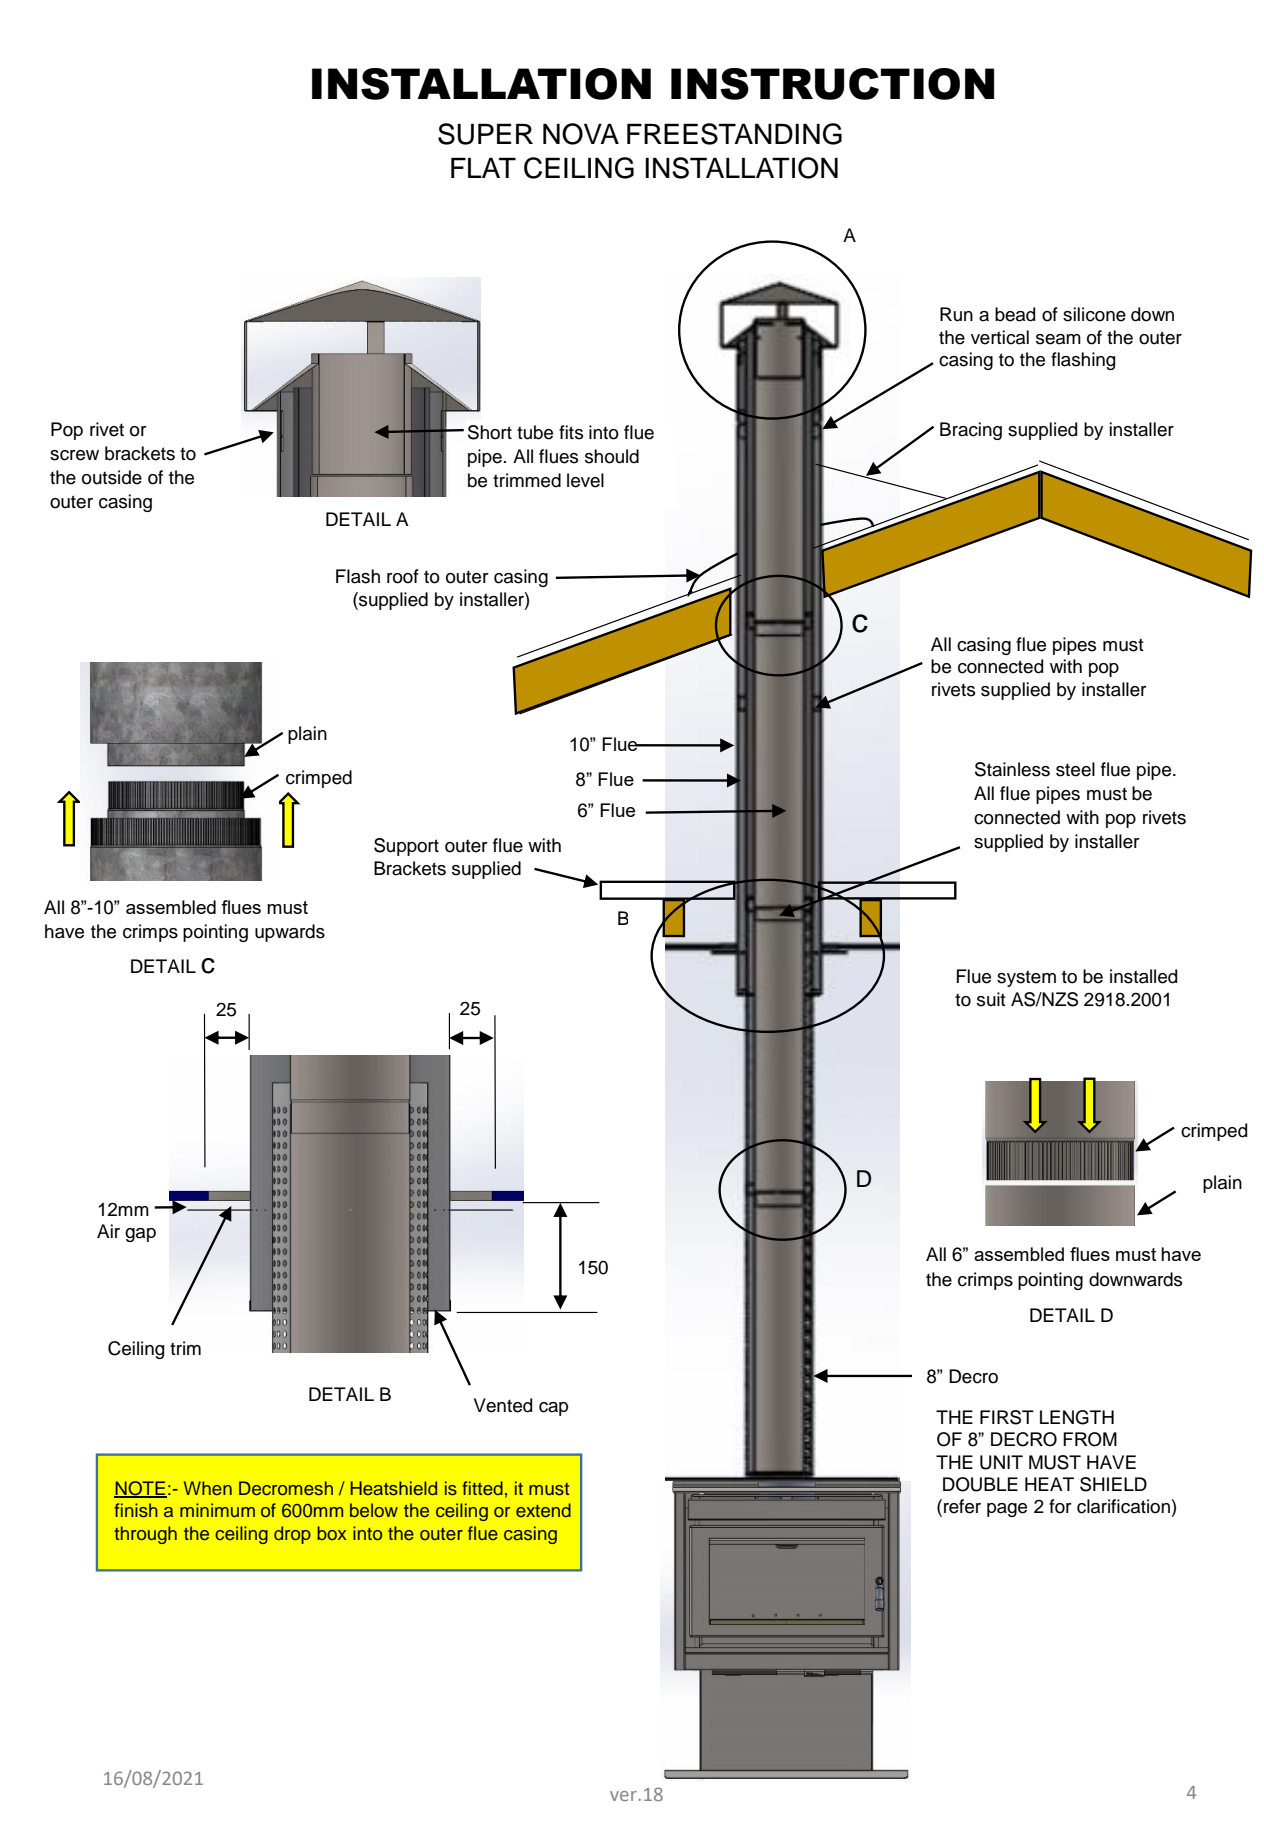  What do you see at coordinates (406, 847) in the screenshot?
I see `Support` at bounding box center [406, 847].
